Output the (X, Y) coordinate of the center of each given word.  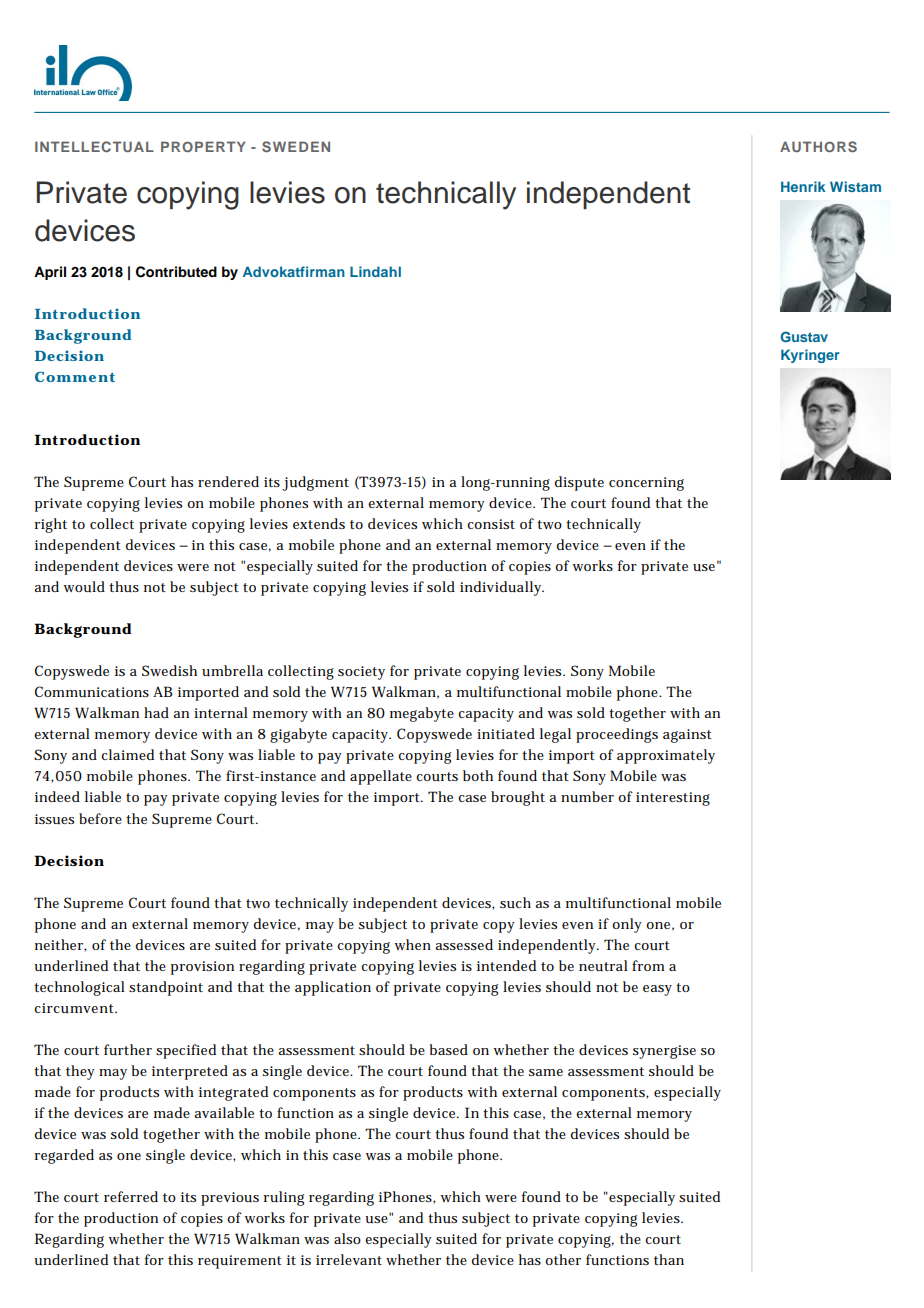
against (687, 736)
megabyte (422, 714)
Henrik (803, 186)
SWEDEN (296, 146)
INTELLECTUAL (94, 146)
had (156, 712)
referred (131, 1196)
